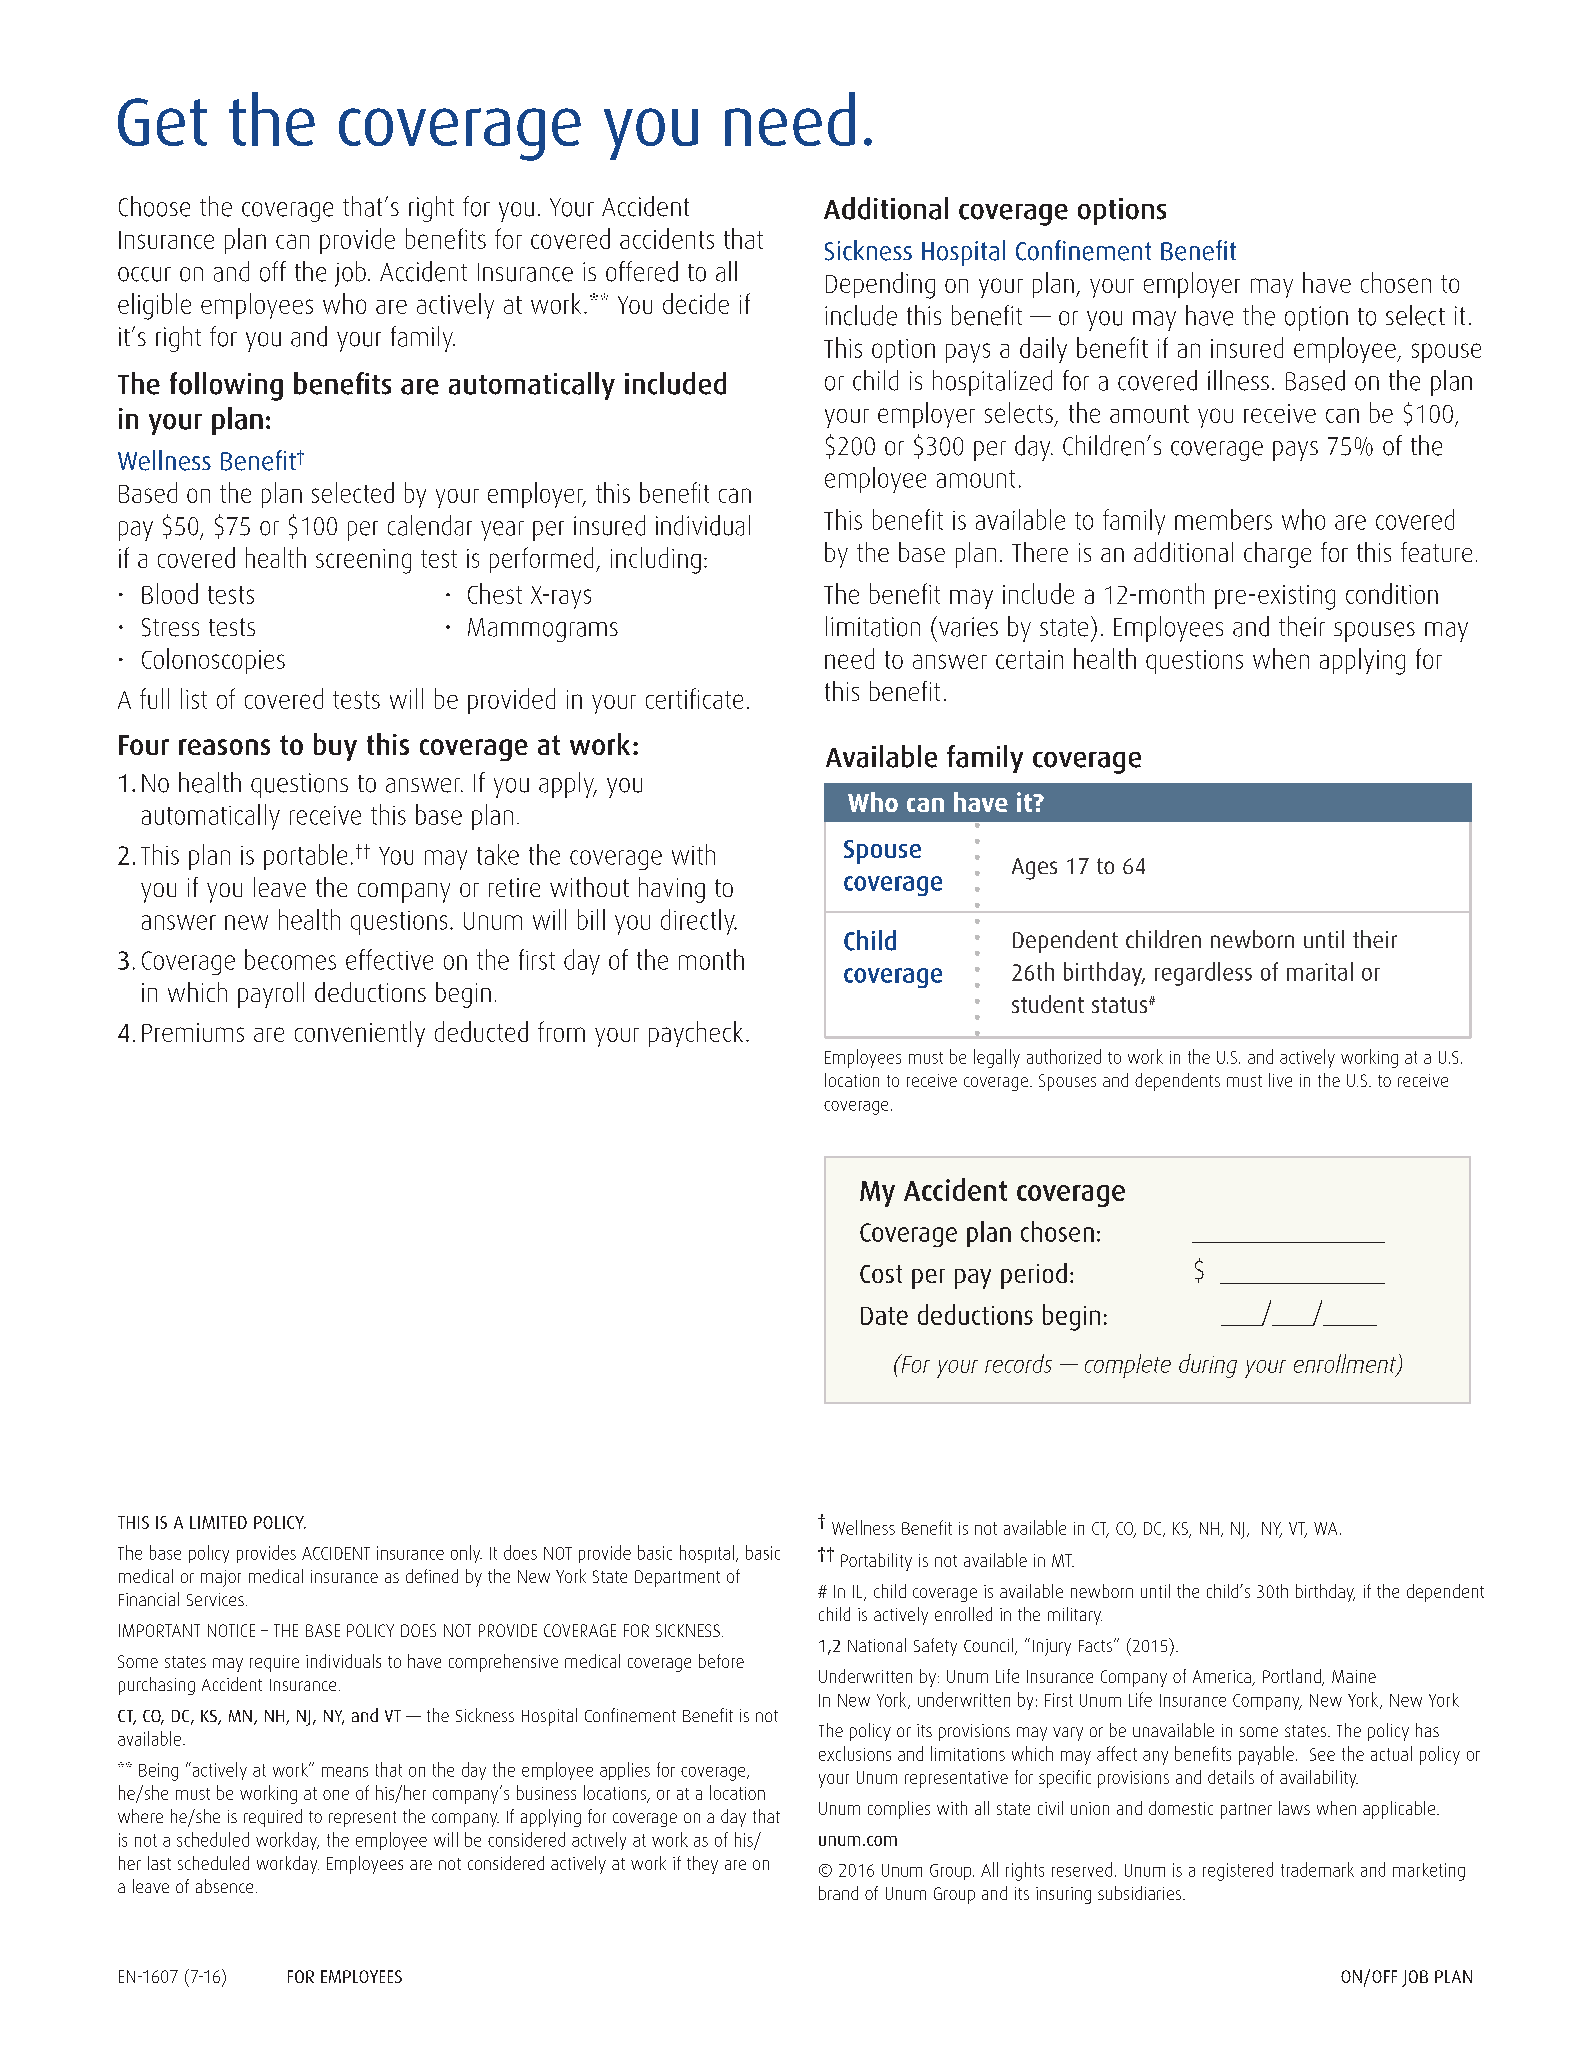 The image size is (1590, 2057). Describe the element at coordinates (218, 1522) in the image. I see `LIMITED` at that location.
